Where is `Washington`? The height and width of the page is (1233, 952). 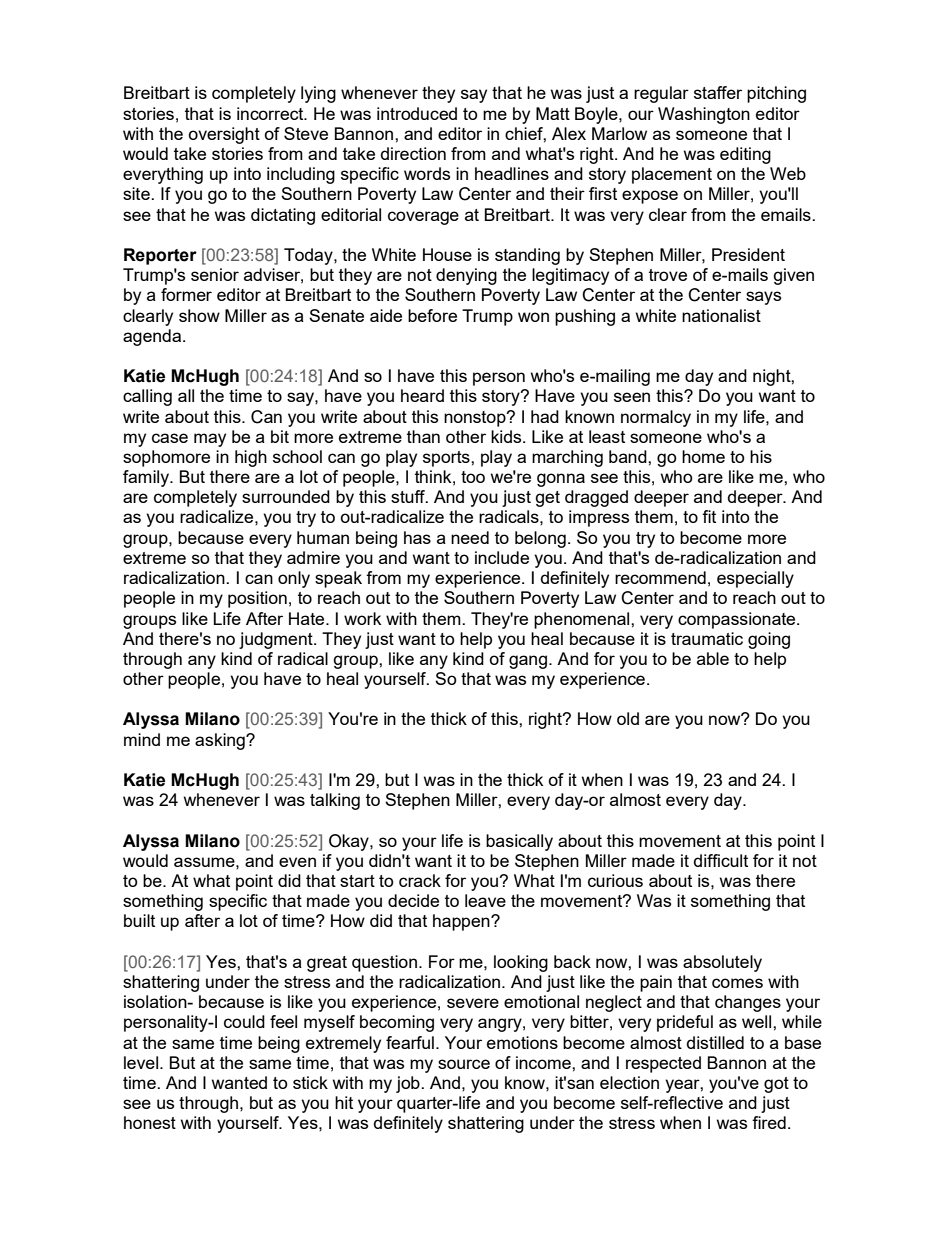
Washington is located at coordinates (704, 115).
